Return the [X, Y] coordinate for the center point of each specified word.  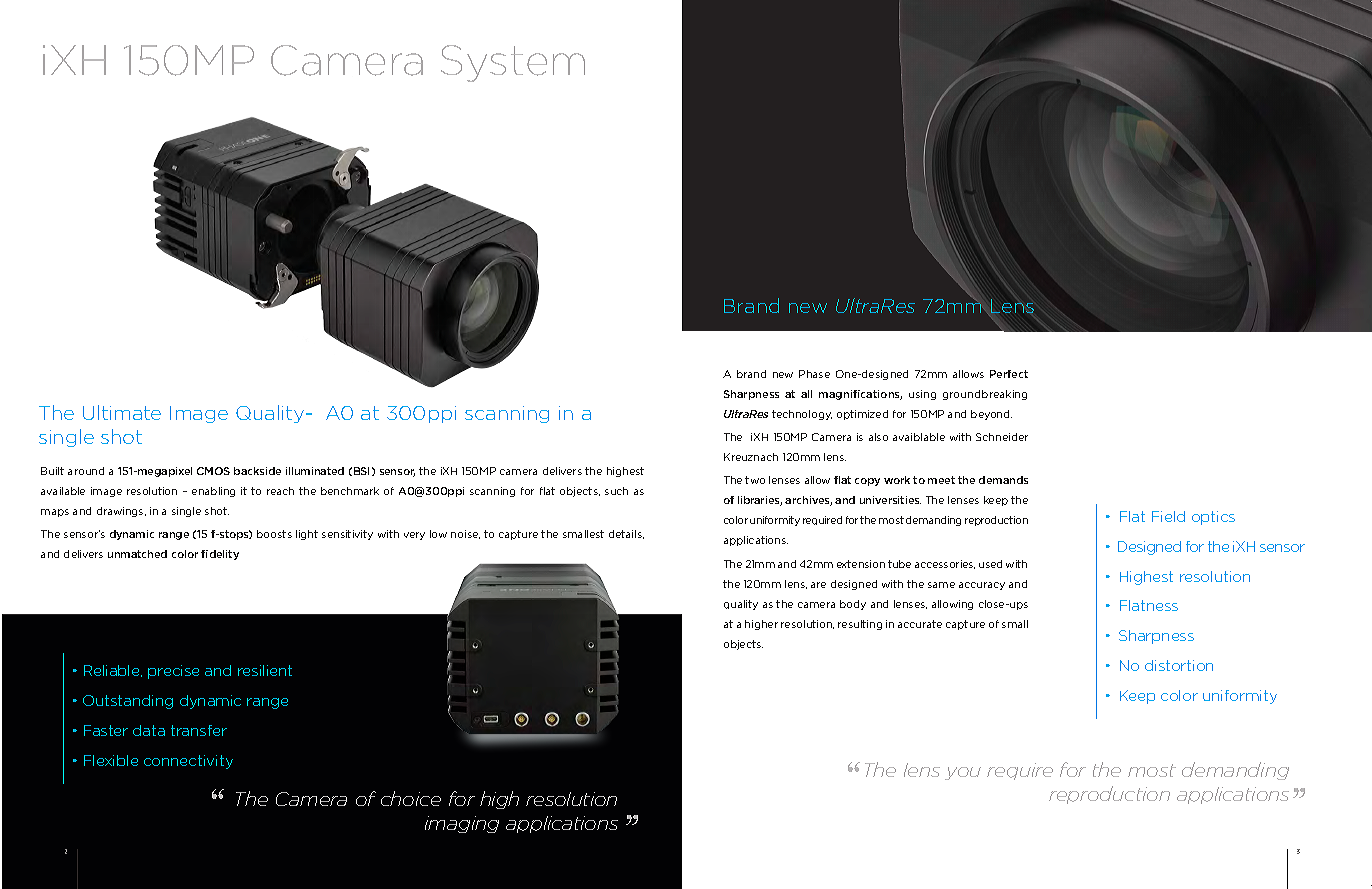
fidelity [220, 555]
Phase [814, 374]
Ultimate [122, 412]
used [990, 564]
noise [465, 534]
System [513, 63]
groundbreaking [985, 395]
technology [802, 415]
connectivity [188, 762]
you [963, 773]
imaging [462, 824]
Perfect [1009, 374]
